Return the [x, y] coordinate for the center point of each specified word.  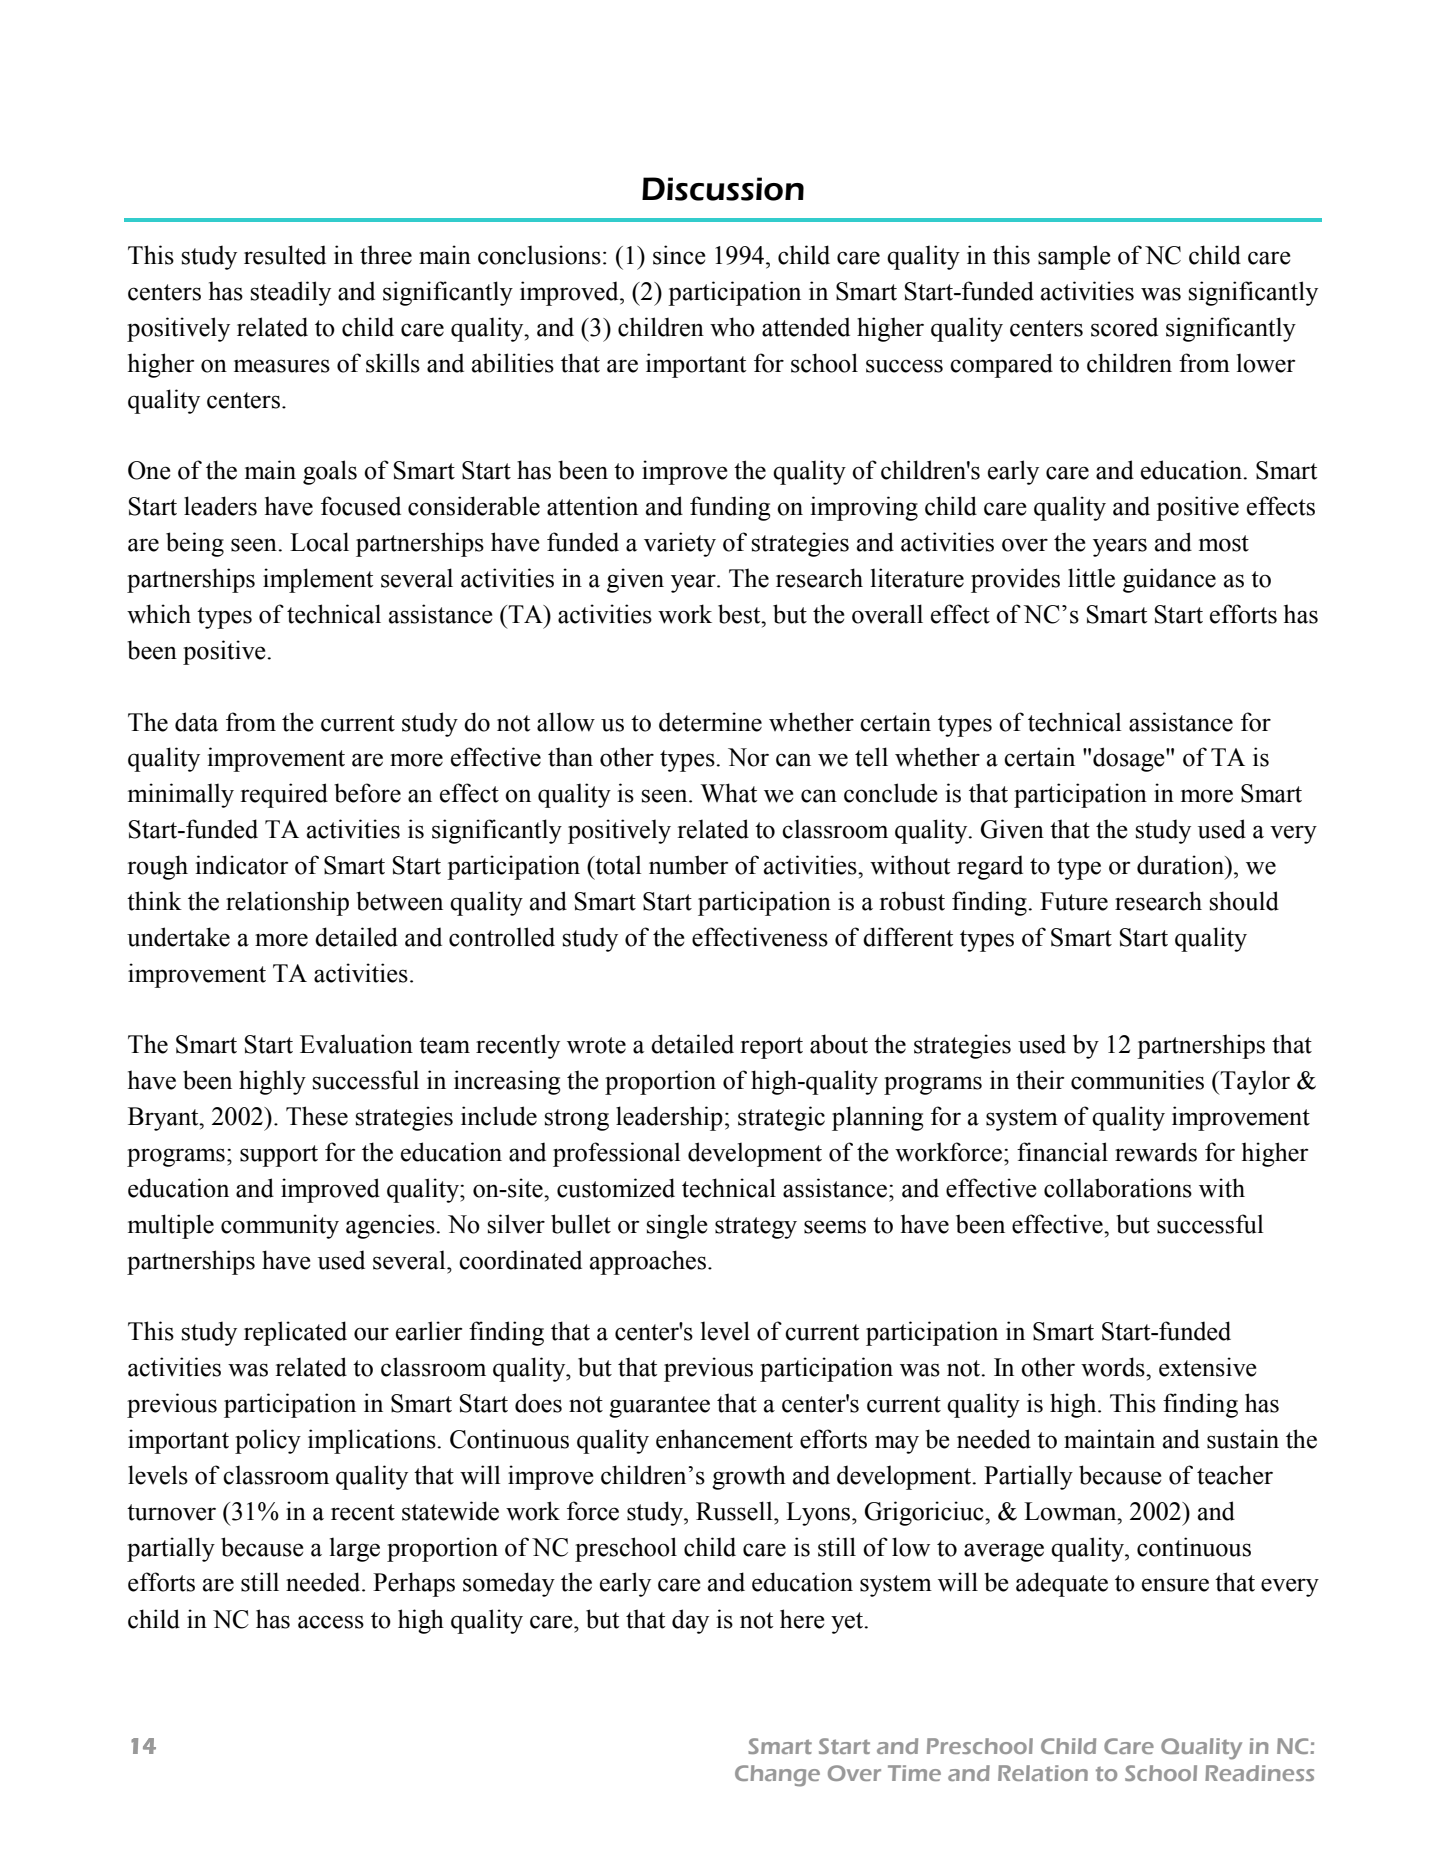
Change [777, 1776]
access [331, 1622]
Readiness [1259, 1773]
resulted [285, 255]
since [679, 255]
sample [1074, 257]
